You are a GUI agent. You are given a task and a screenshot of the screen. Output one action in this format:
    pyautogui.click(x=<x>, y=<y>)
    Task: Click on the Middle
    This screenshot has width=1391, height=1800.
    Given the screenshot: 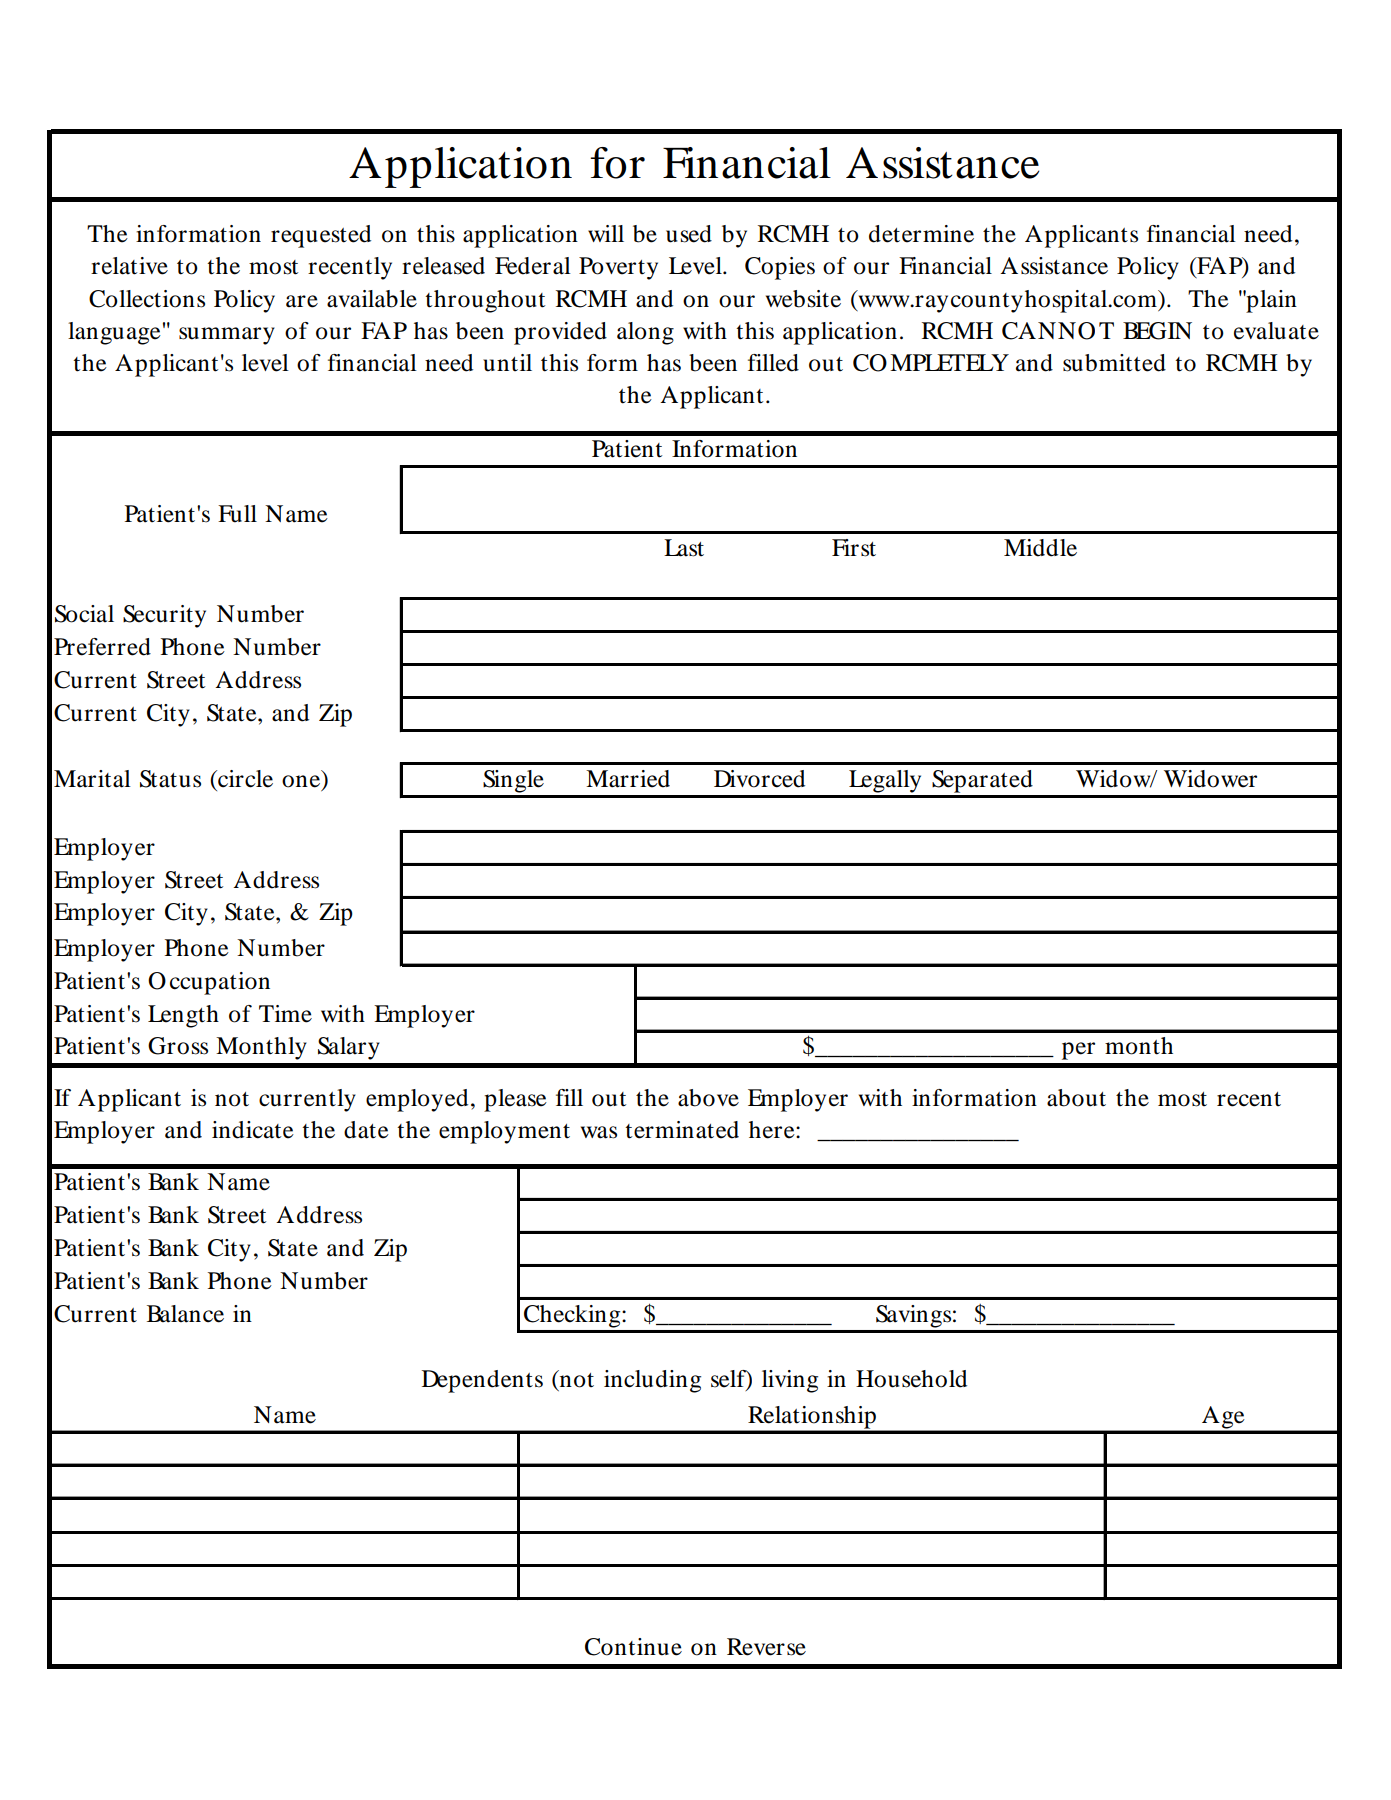 What is the action you would take?
    pyautogui.click(x=1040, y=548)
